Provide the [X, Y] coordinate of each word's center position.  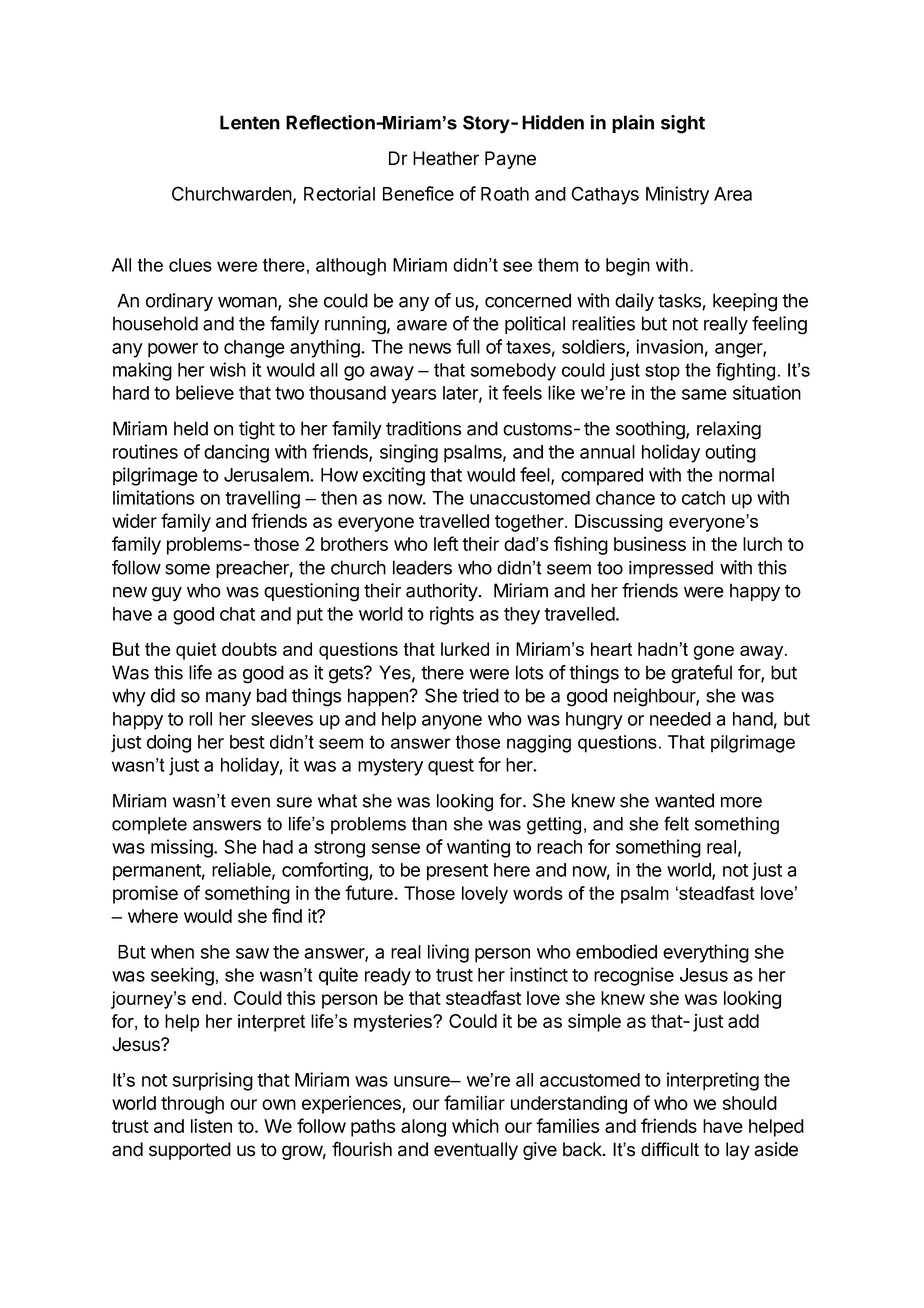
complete [149, 825]
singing [409, 453]
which [475, 1125]
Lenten [250, 122]
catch [703, 498]
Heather [446, 158]
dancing [236, 453]
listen [211, 1125]
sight [683, 124]
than [429, 824]
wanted [684, 800]
